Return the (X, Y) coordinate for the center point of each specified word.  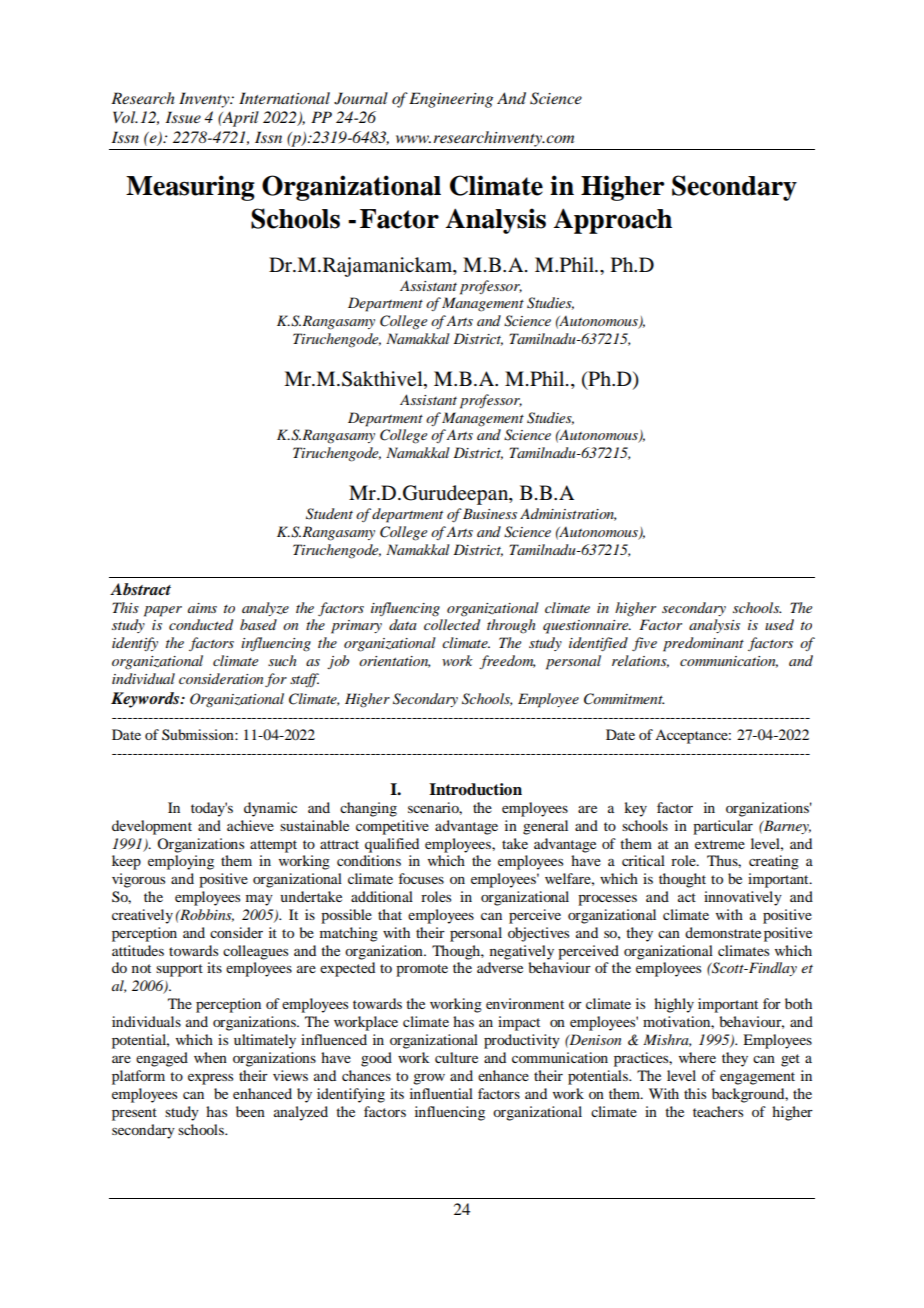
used (779, 624)
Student (329, 514)
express (210, 1079)
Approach (612, 221)
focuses (421, 878)
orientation (394, 662)
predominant (703, 644)
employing (181, 862)
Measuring (190, 188)
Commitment (624, 699)
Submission (199, 735)
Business (490, 513)
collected (452, 624)
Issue (183, 117)
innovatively (743, 898)
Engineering (451, 100)
